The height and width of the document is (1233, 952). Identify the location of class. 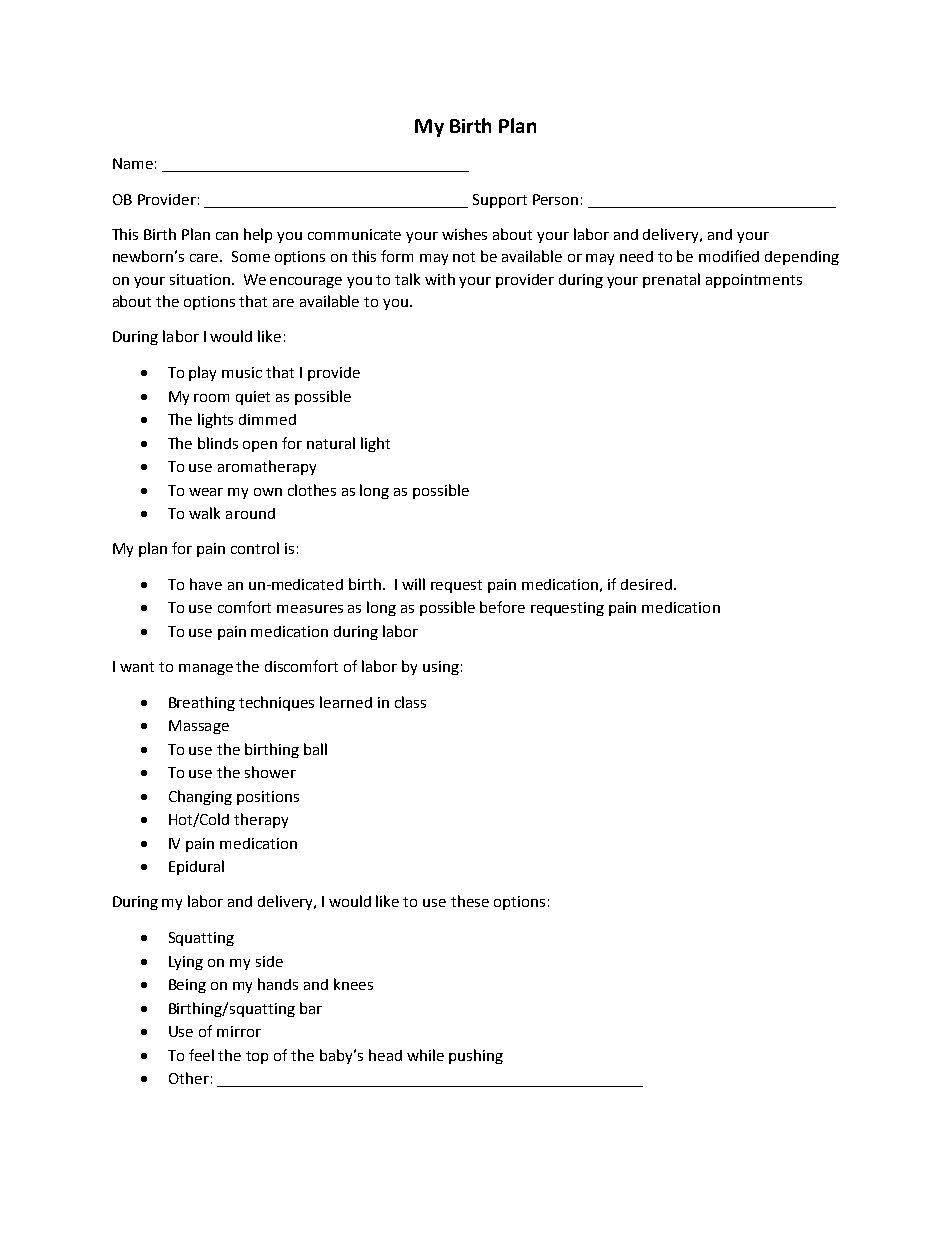
(410, 702).
